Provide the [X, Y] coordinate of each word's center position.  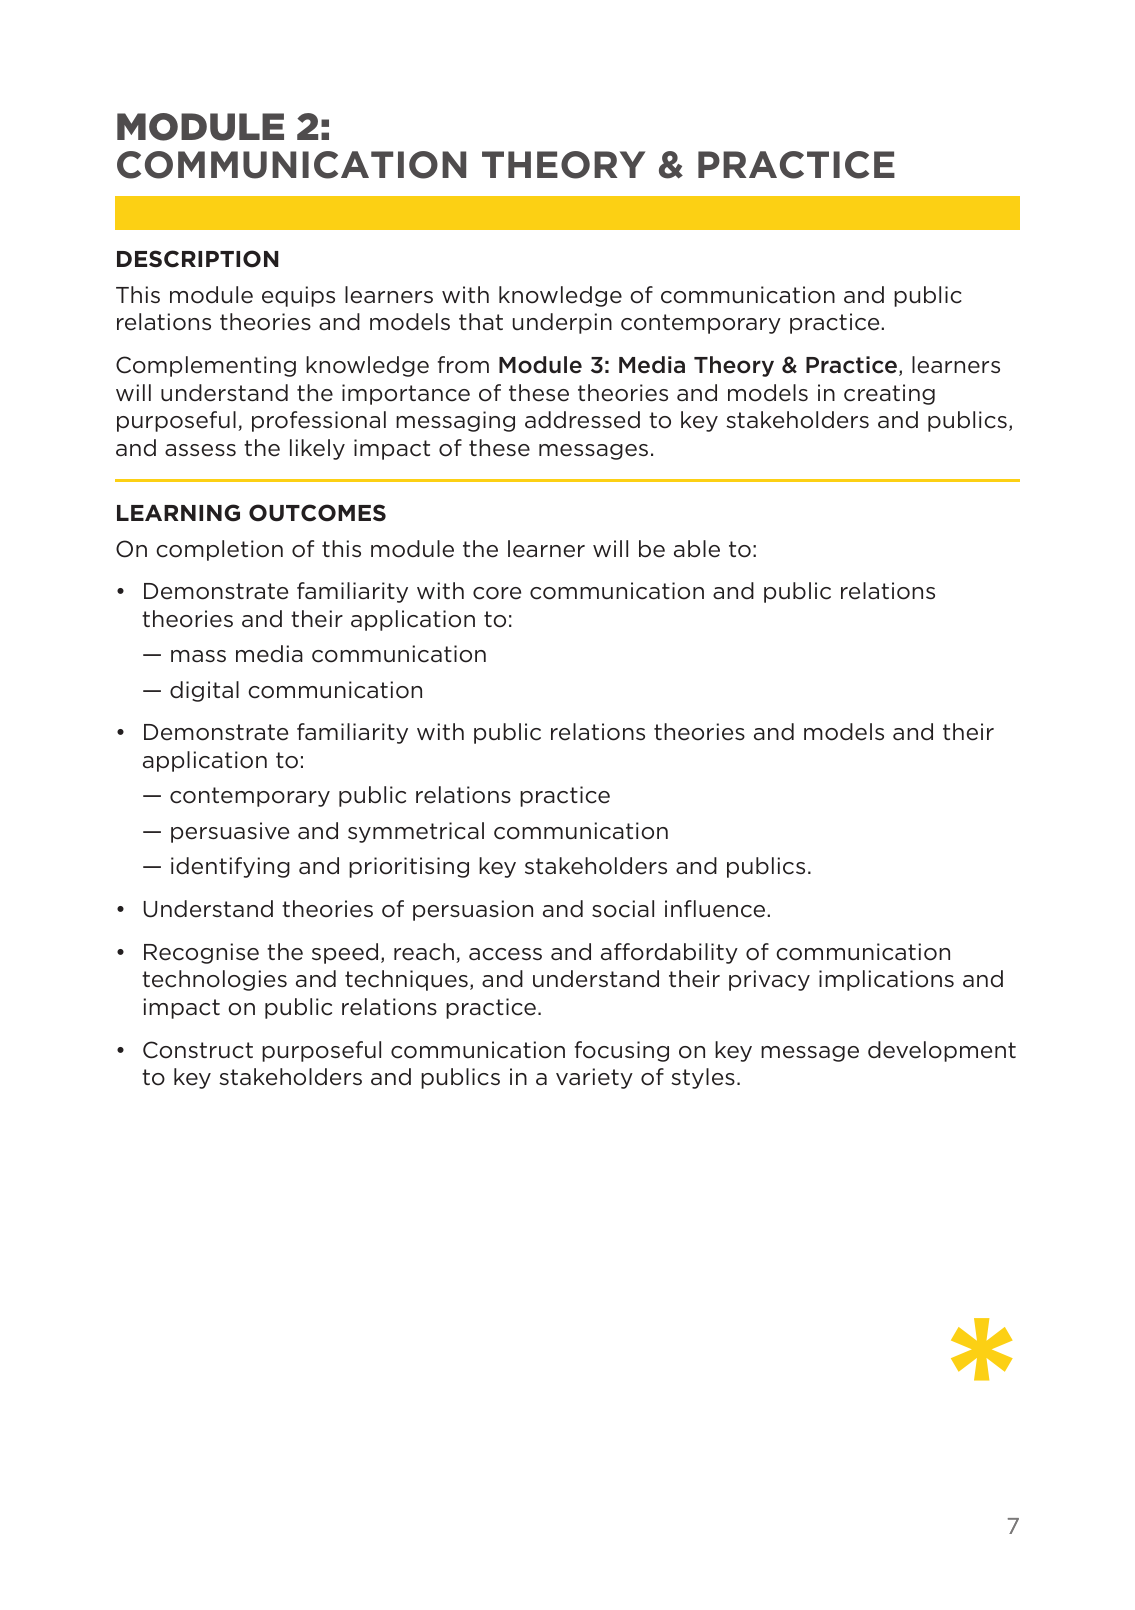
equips [298, 296]
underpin [562, 323]
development [942, 1051]
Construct [198, 1050]
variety [594, 1078]
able [697, 549]
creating [889, 394]
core [497, 593]
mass [198, 656]
